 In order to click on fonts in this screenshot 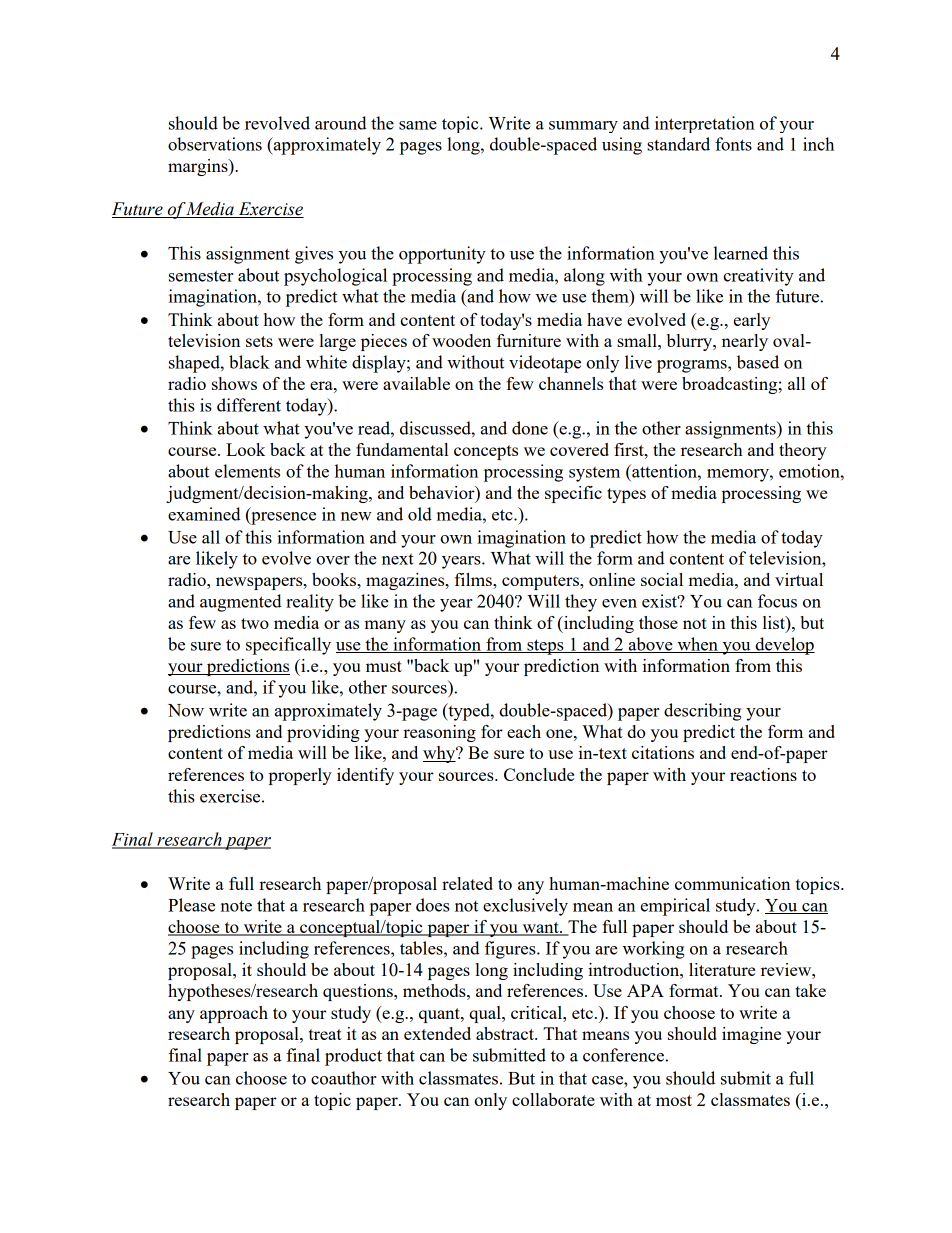, I will do `click(733, 144)`.
